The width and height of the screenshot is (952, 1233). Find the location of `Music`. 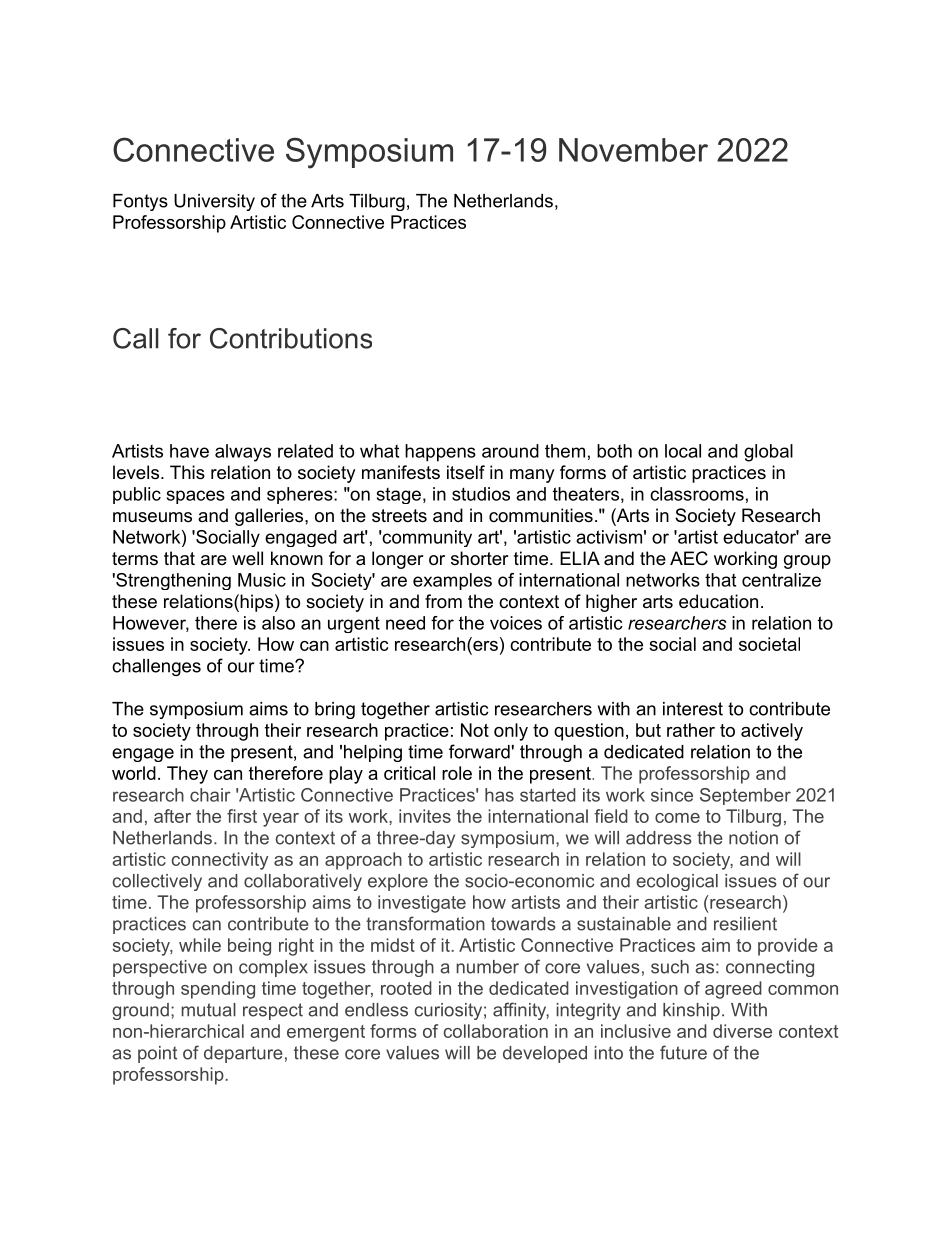

Music is located at coordinates (262, 580).
